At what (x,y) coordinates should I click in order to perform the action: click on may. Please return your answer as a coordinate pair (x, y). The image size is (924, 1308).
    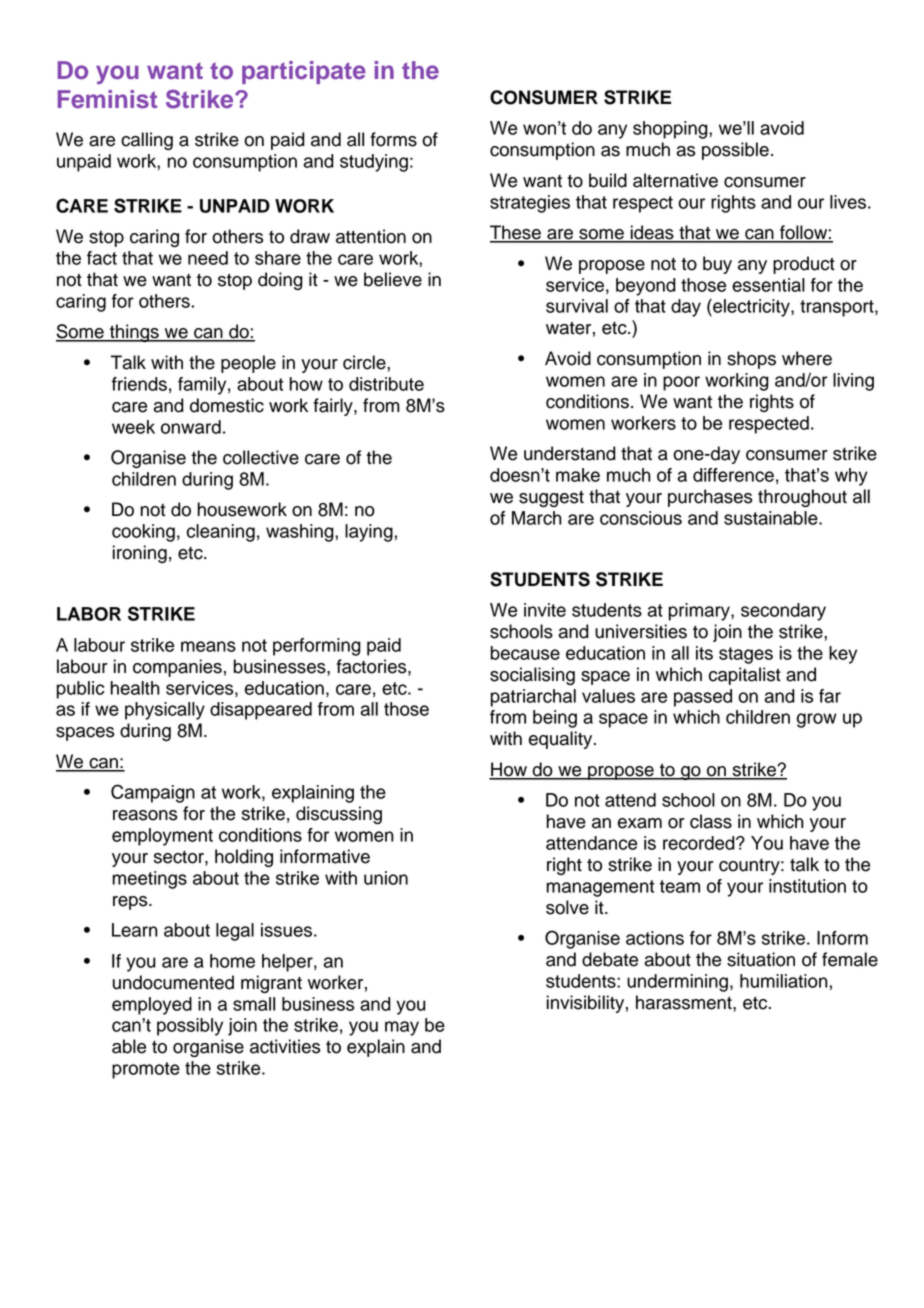
    Looking at the image, I should click on (402, 1028).
